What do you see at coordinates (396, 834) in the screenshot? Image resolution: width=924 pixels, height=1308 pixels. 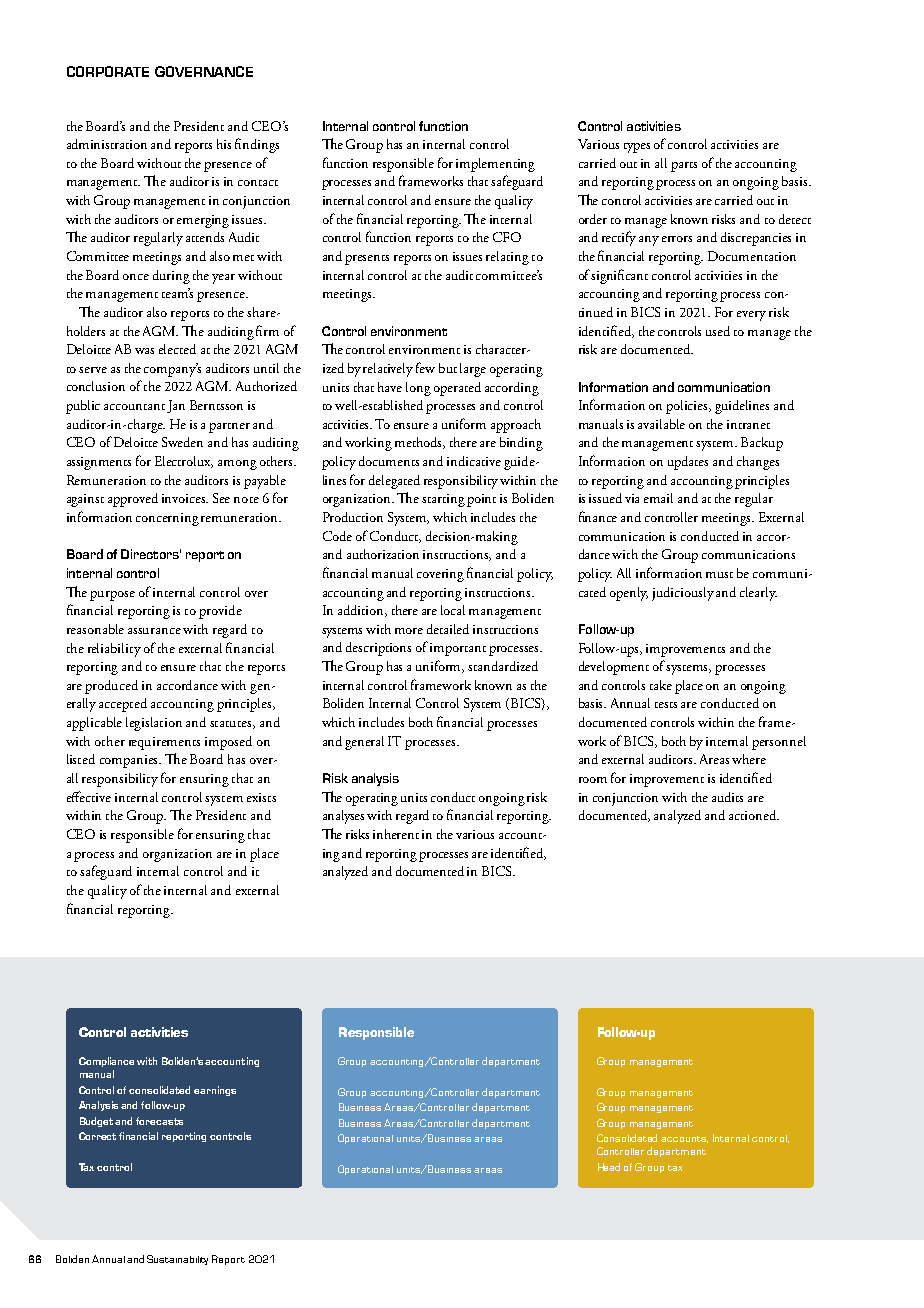 I see `inherent` at bounding box center [396, 834].
